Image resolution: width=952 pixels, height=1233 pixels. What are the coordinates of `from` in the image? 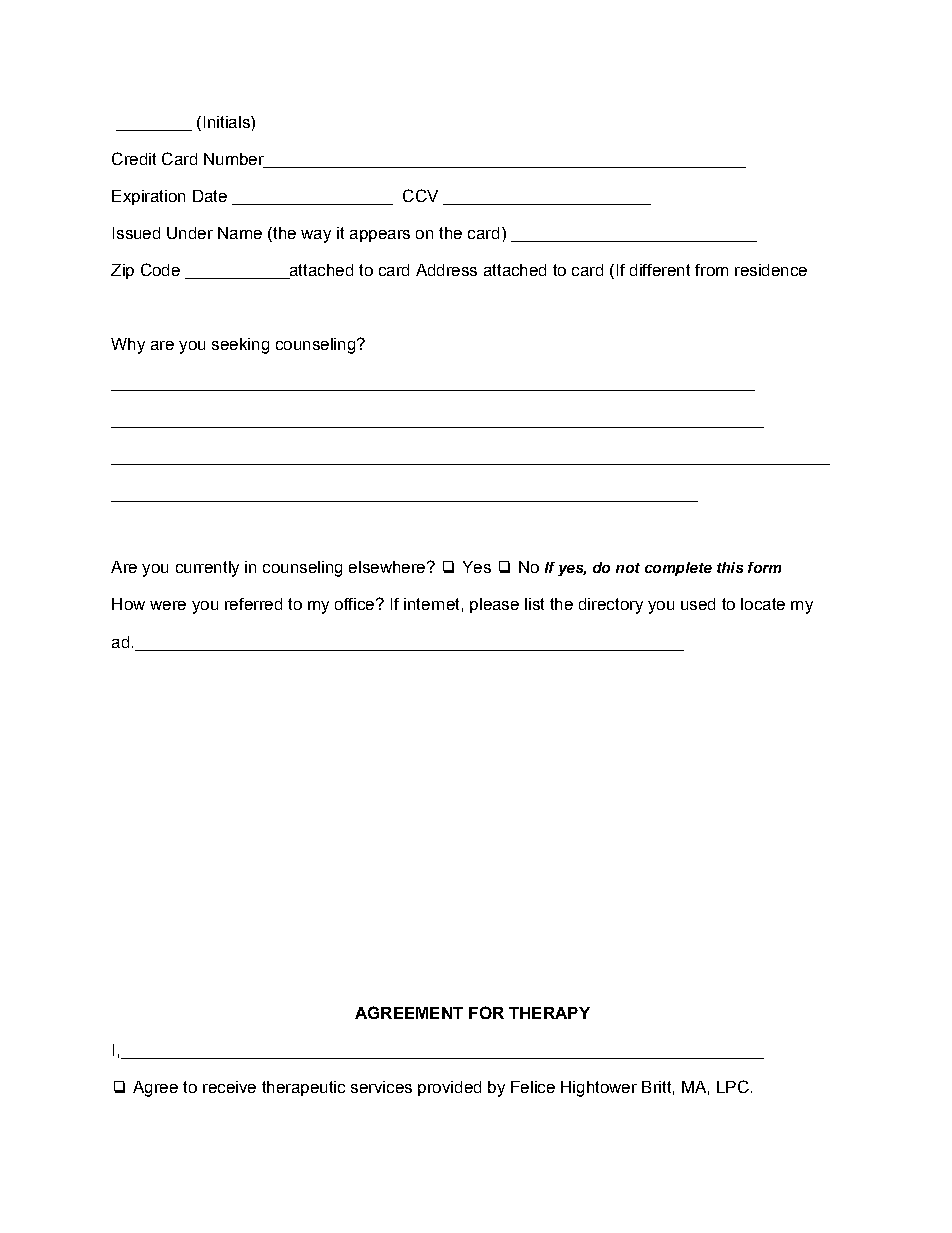 It's located at (711, 270).
